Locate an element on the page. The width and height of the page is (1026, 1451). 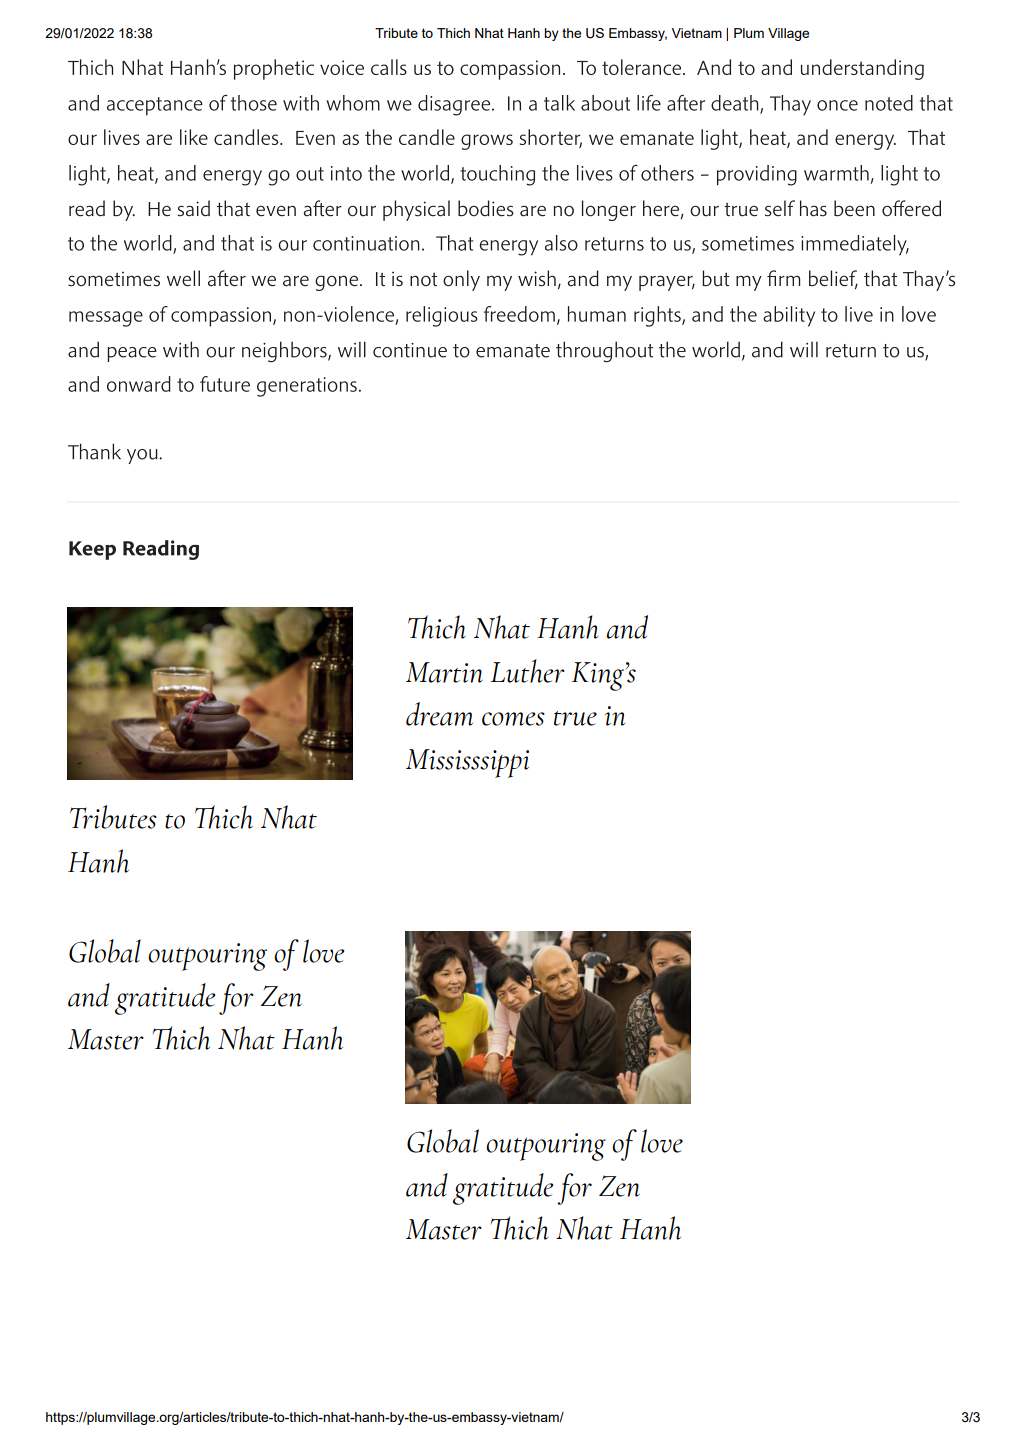
Luther is located at coordinates (527, 671).
